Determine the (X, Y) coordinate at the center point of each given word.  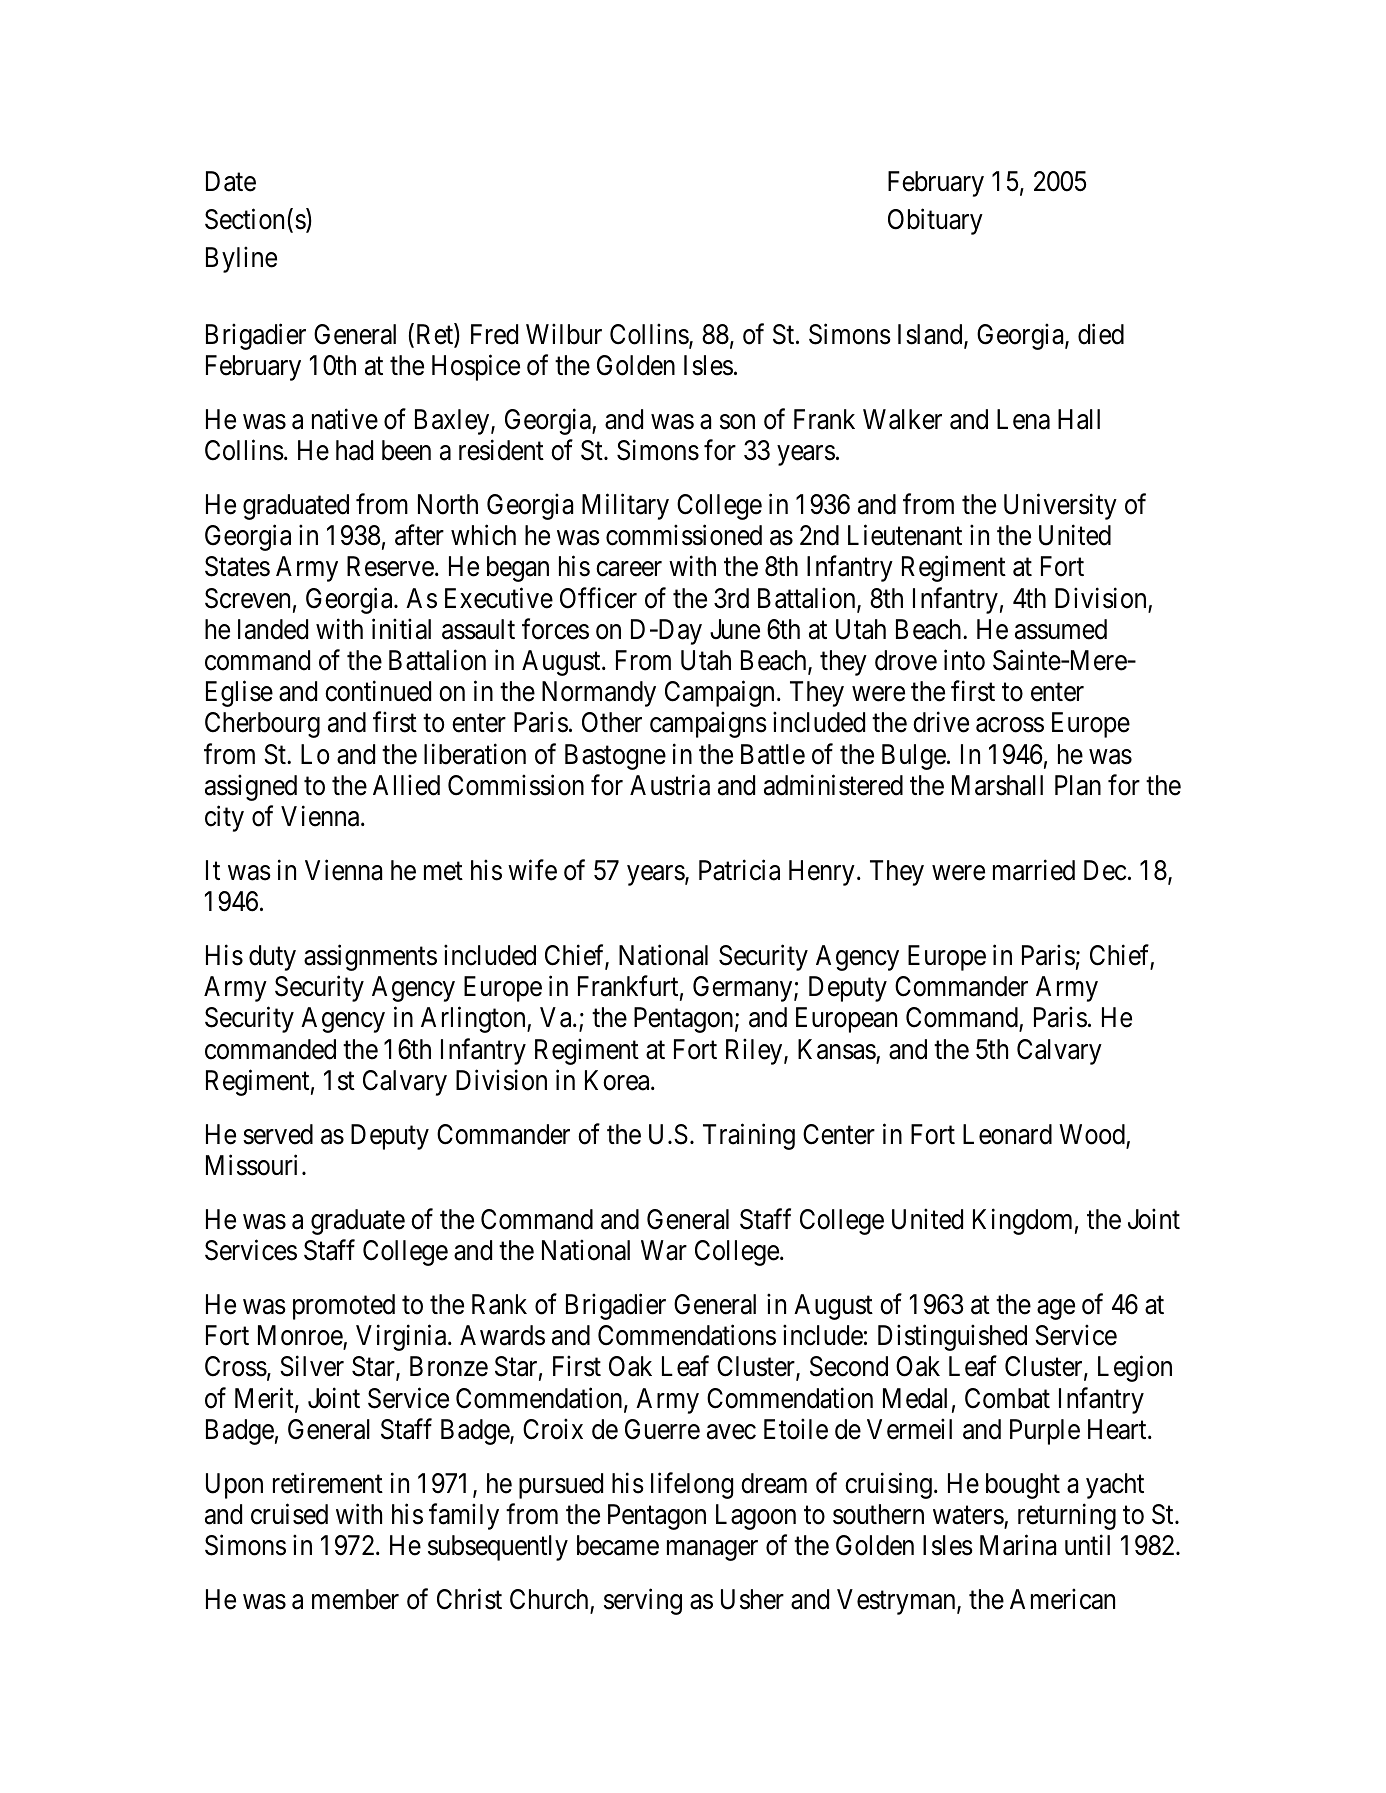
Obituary (935, 221)
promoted (344, 1307)
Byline (241, 259)
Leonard (1007, 1134)
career (629, 569)
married (1034, 870)
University (1060, 507)
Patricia (739, 870)
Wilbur (564, 334)
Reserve (390, 566)
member (355, 1599)
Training (749, 1136)
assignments (370, 958)
